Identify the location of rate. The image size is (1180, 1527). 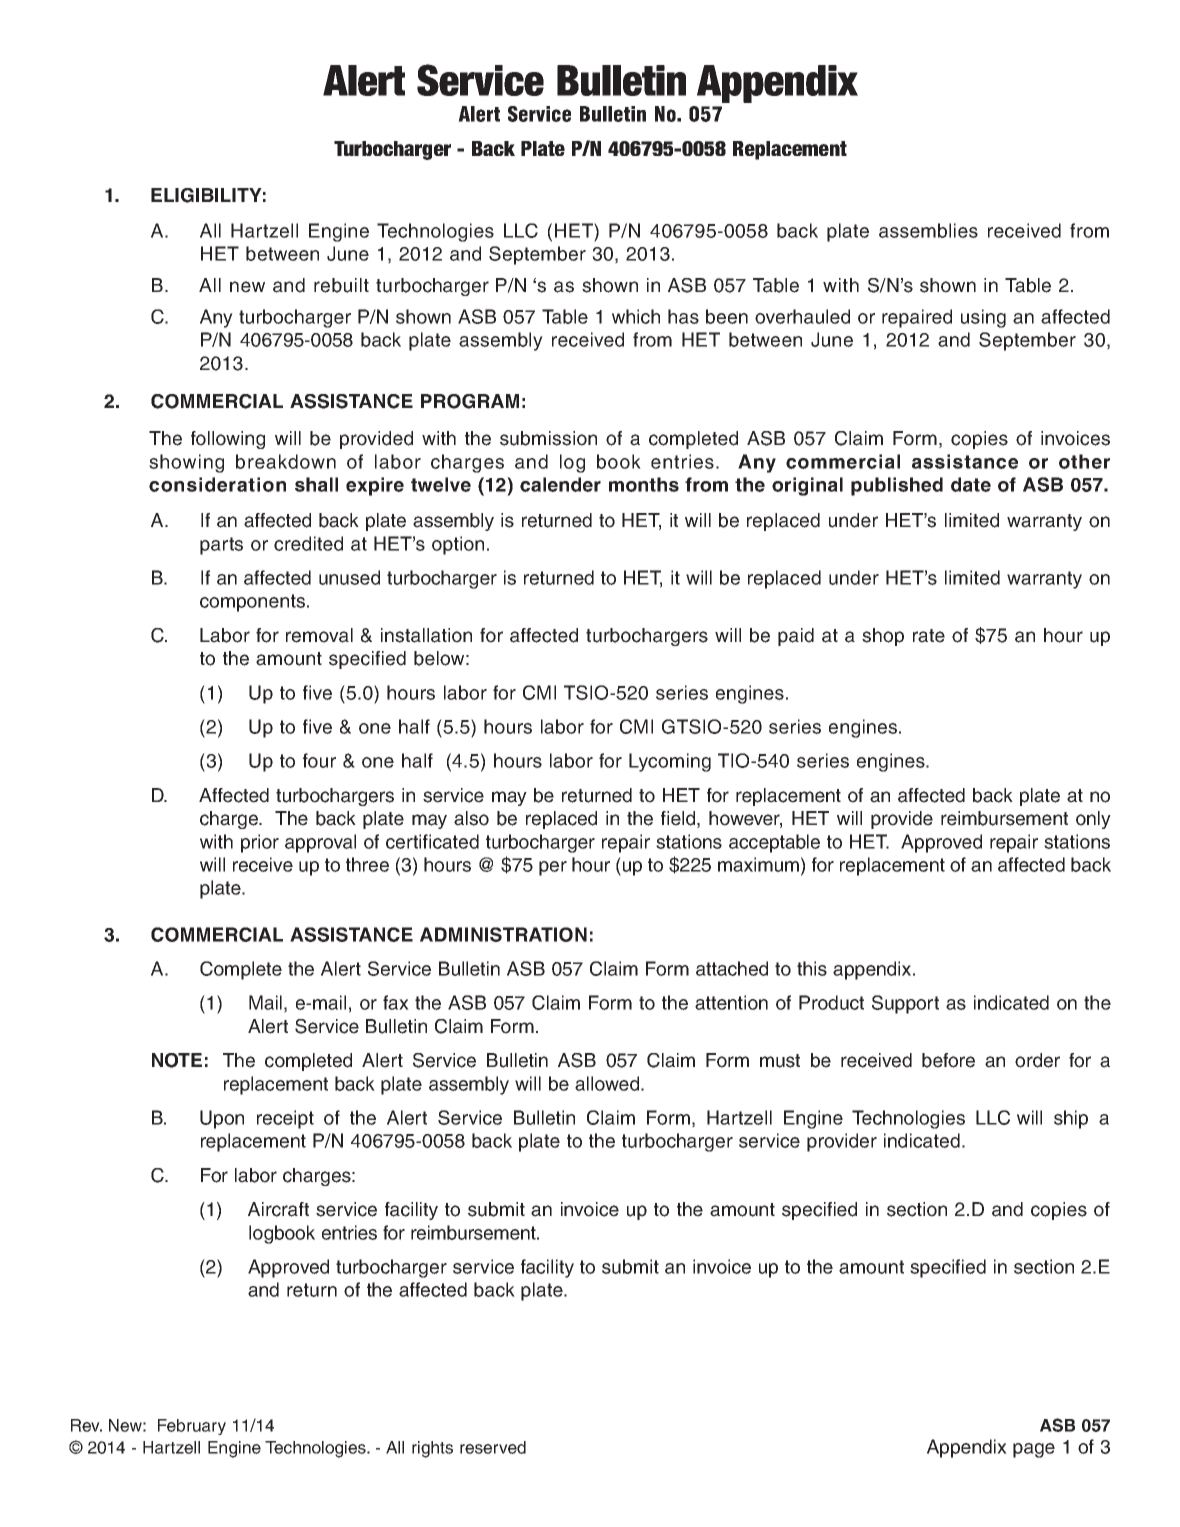
(929, 636).
